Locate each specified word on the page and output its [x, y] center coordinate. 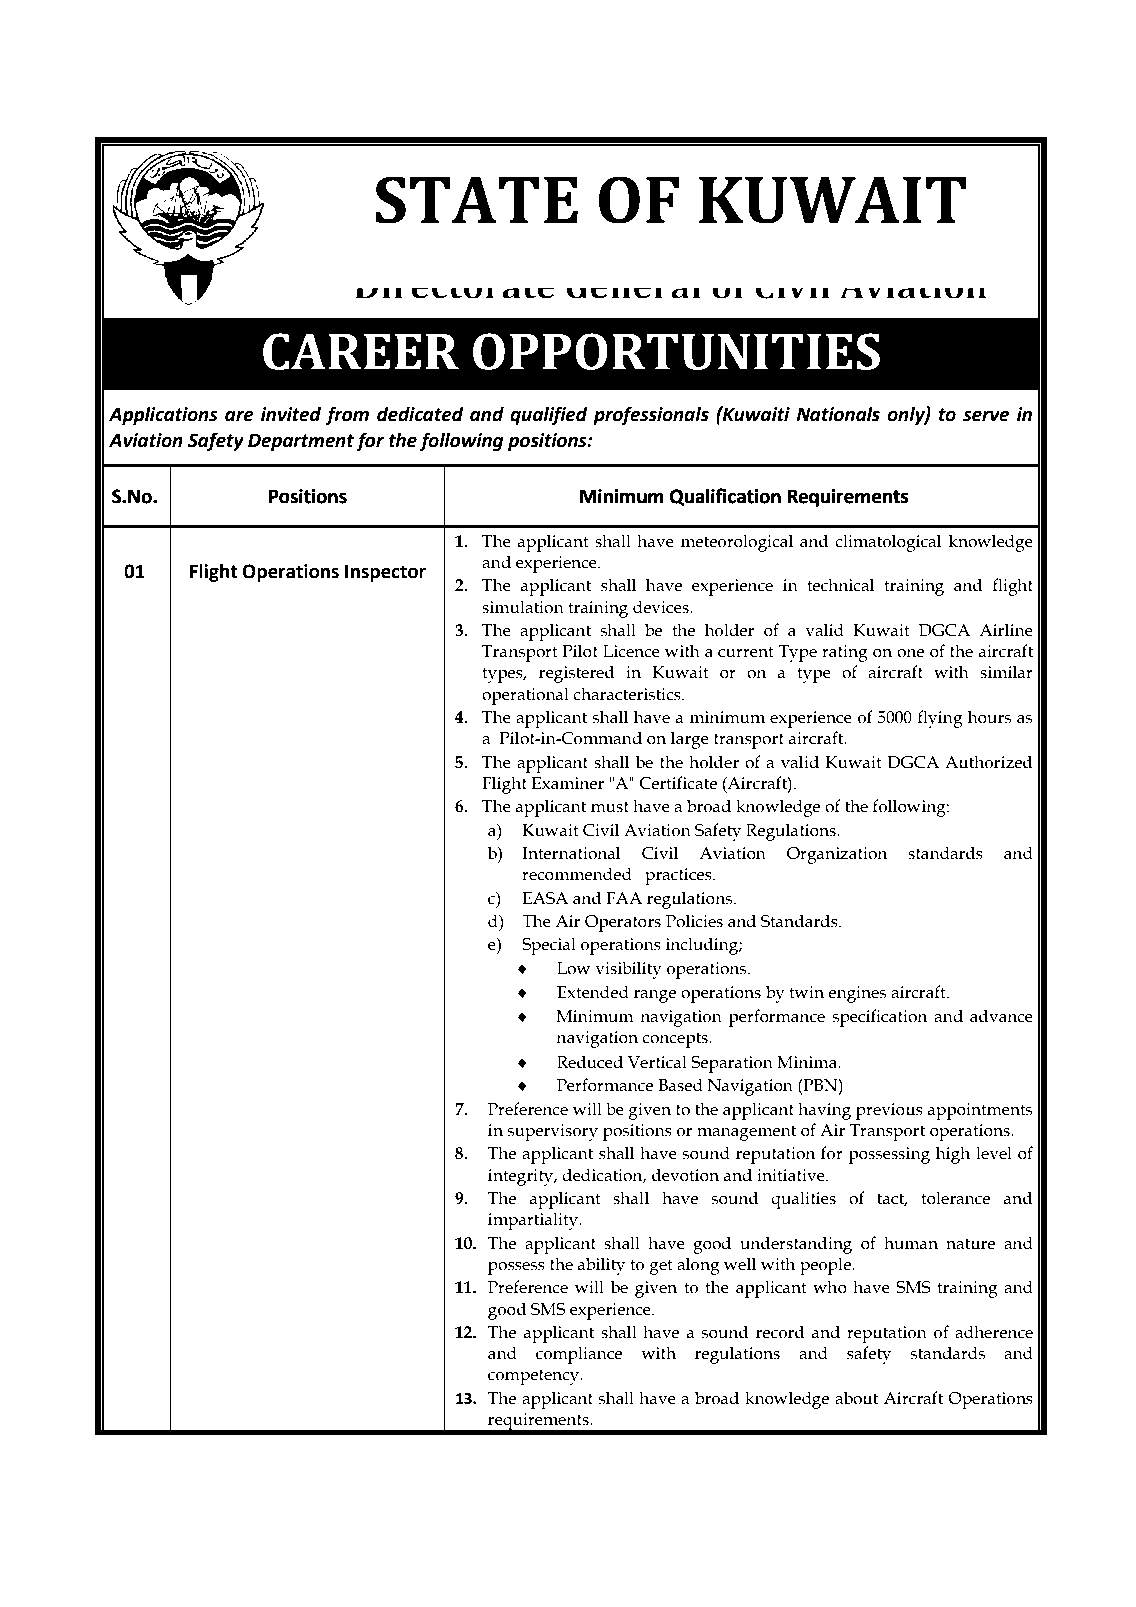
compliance [579, 1355]
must [610, 807]
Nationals [838, 414]
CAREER [361, 351]
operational [525, 696]
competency [535, 1377]
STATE [476, 200]
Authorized [989, 762]
